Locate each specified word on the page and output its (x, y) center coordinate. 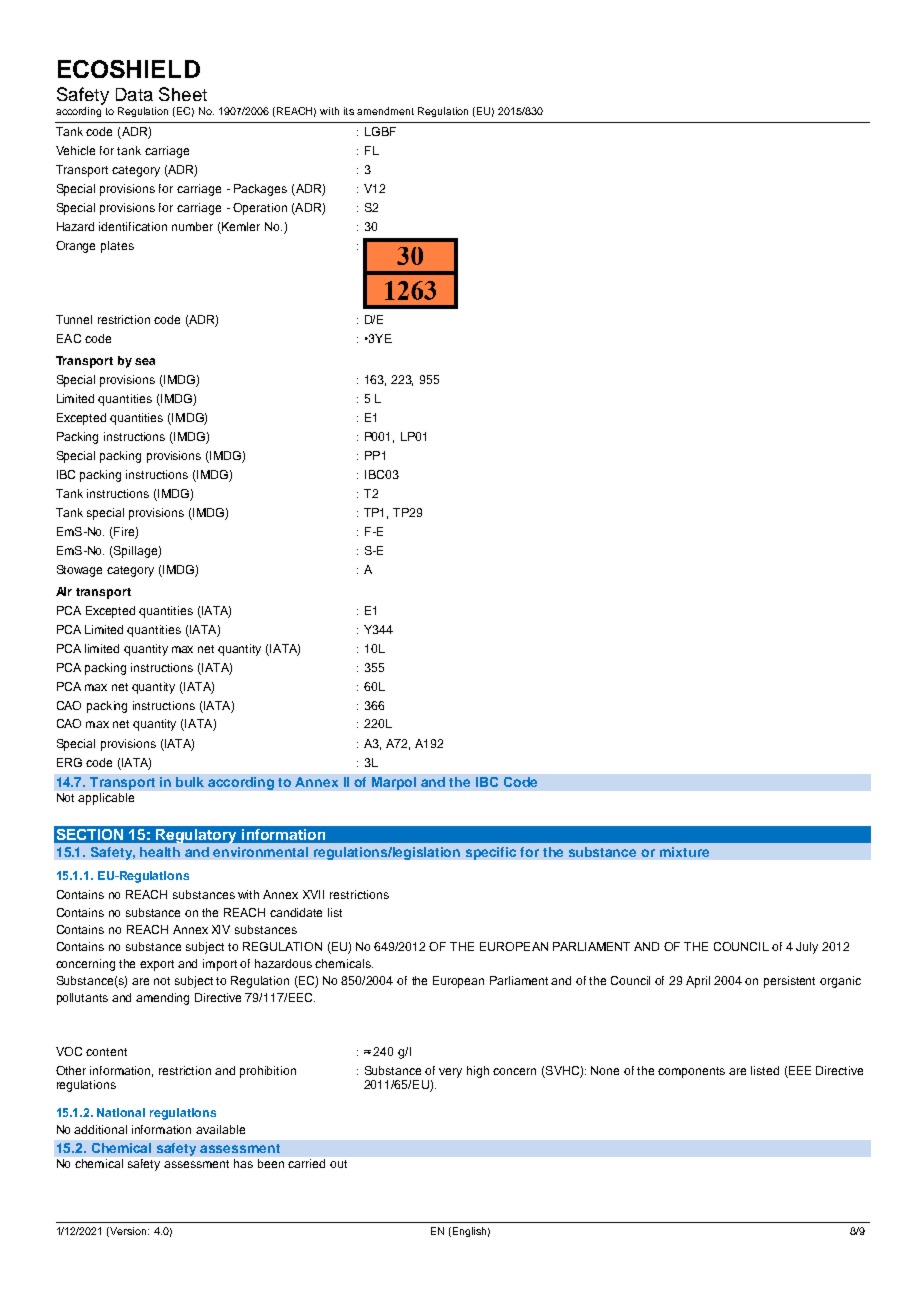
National (121, 1112)
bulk (190, 782)
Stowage (79, 571)
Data (134, 94)
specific (491, 853)
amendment (385, 111)
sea (145, 361)
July (807, 948)
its (349, 111)
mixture (684, 852)
